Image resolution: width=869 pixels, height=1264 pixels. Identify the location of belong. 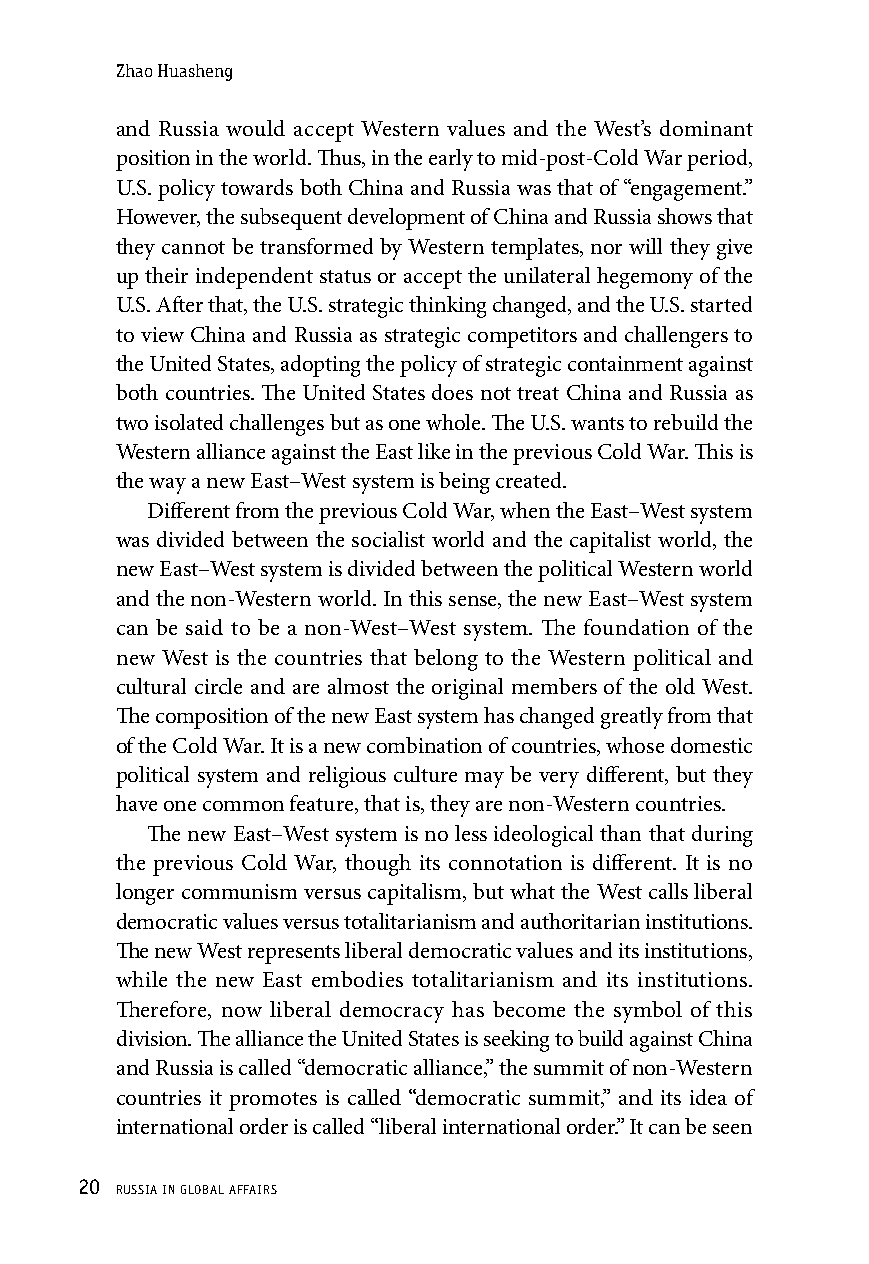
(446, 660).
